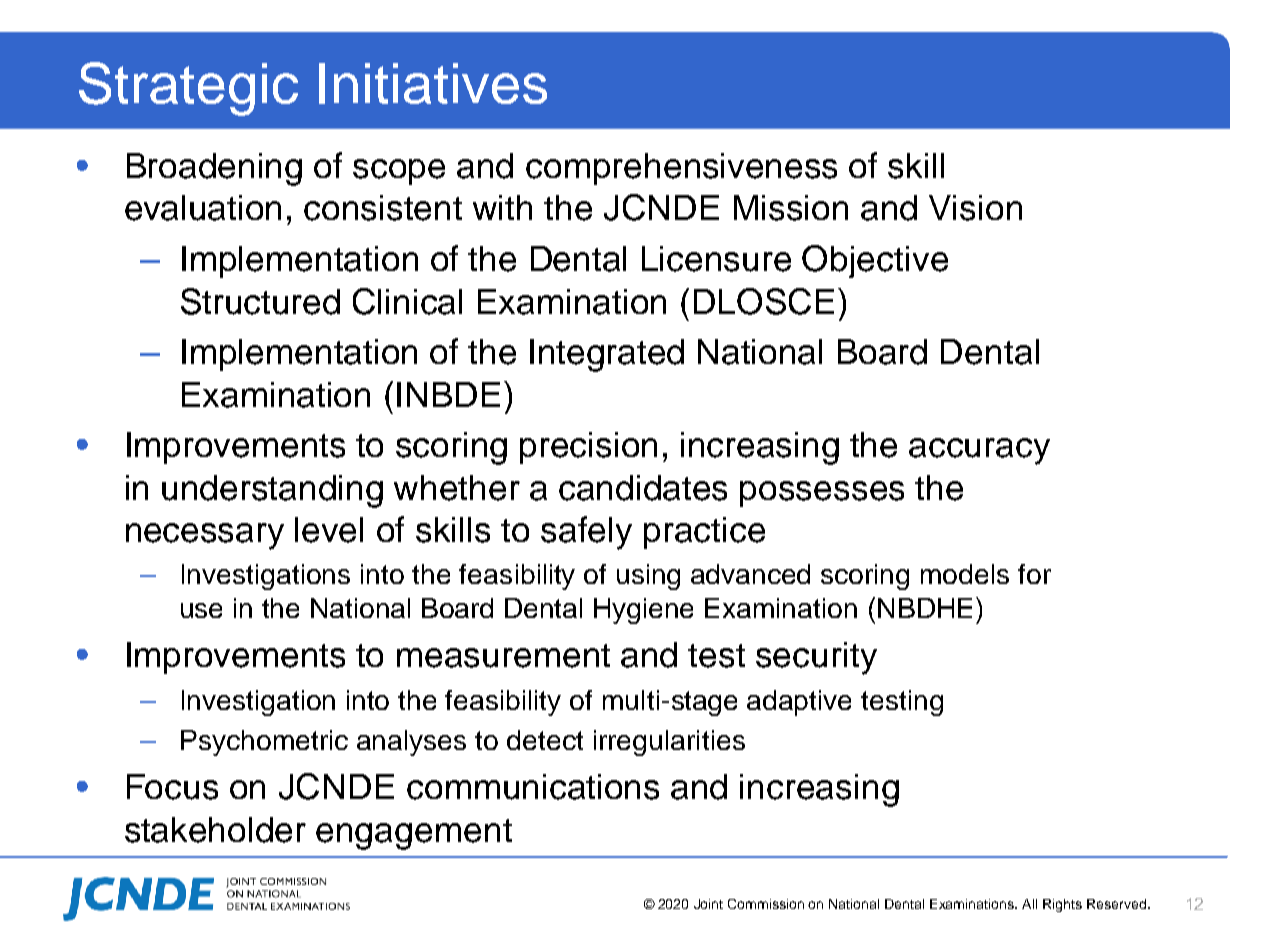  I want to click on Objective, so click(875, 261).
